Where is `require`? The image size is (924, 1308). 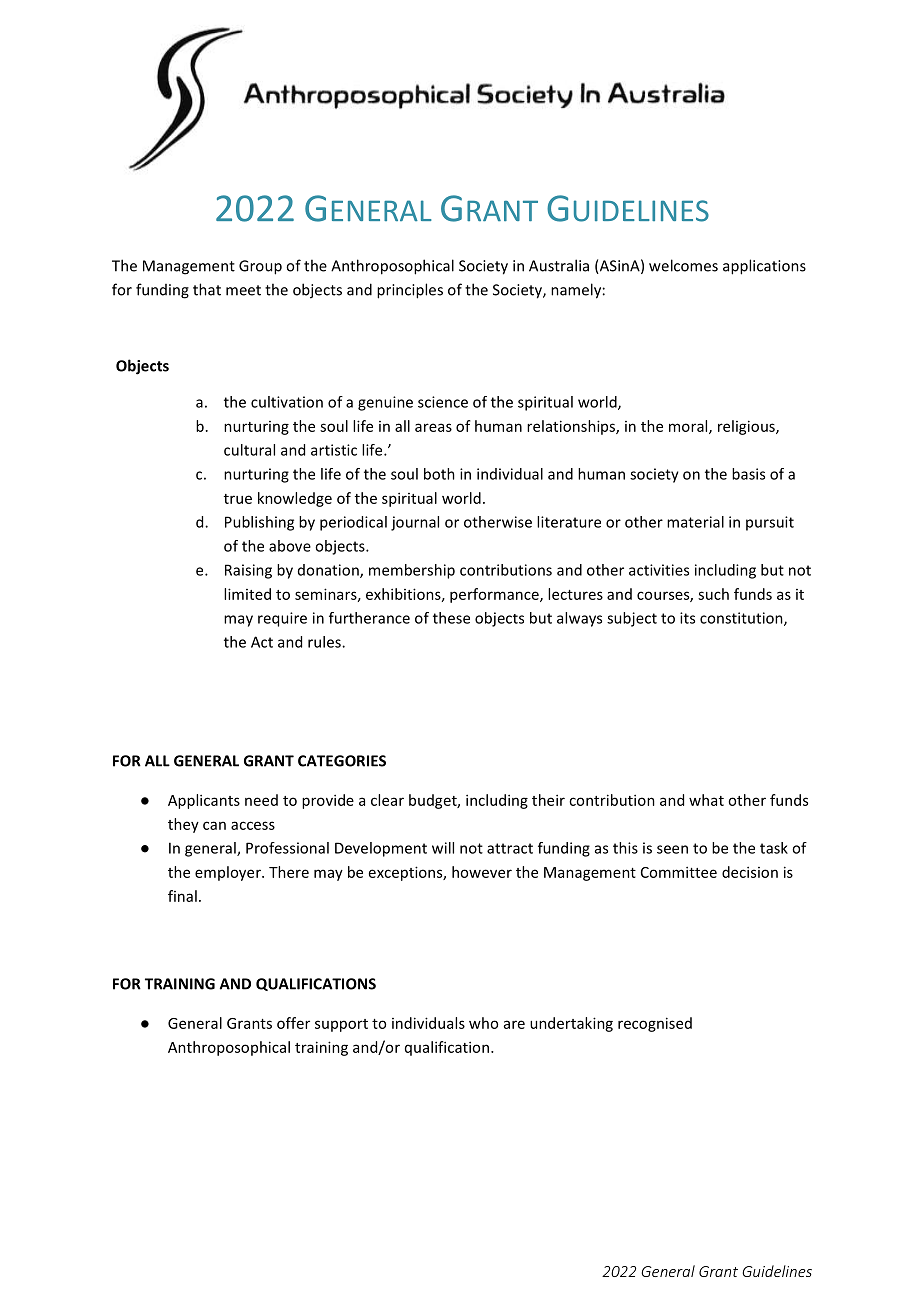
require is located at coordinates (282, 619).
